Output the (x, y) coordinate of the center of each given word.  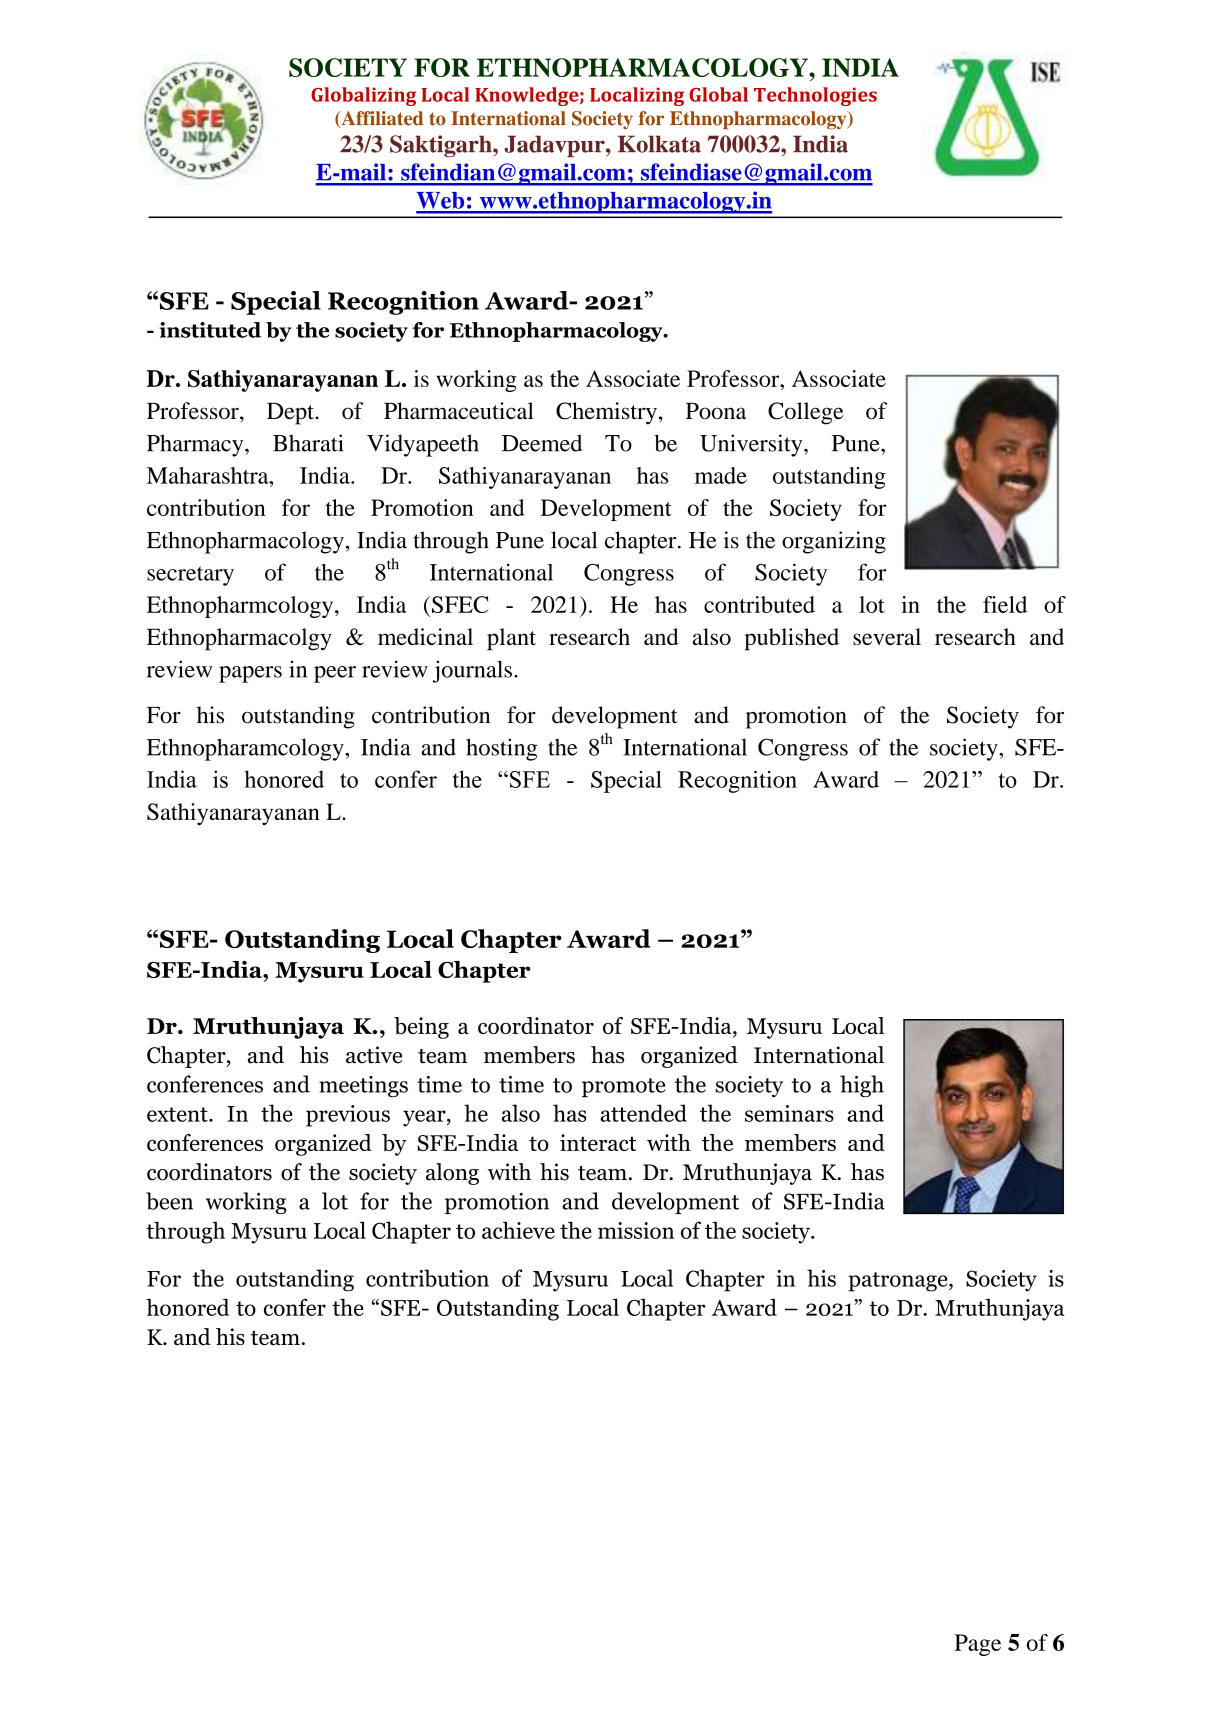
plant (511, 639)
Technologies (815, 96)
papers (250, 674)
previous (348, 1116)
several (887, 636)
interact (598, 1142)
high (862, 1086)
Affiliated (381, 119)
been (169, 1201)
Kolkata (659, 144)
